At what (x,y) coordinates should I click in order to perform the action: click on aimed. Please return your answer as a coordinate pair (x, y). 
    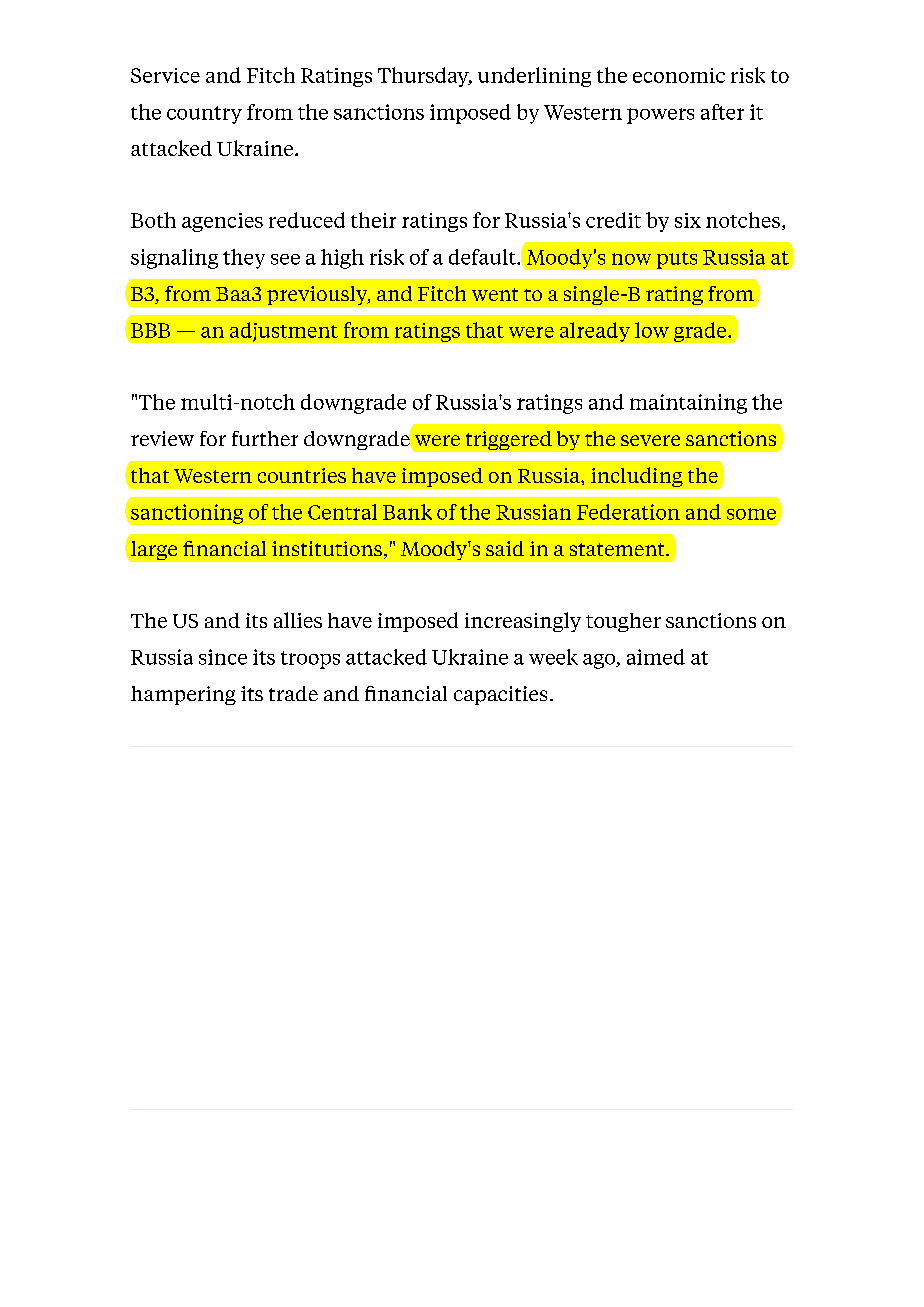
    Looking at the image, I should click on (656, 657).
